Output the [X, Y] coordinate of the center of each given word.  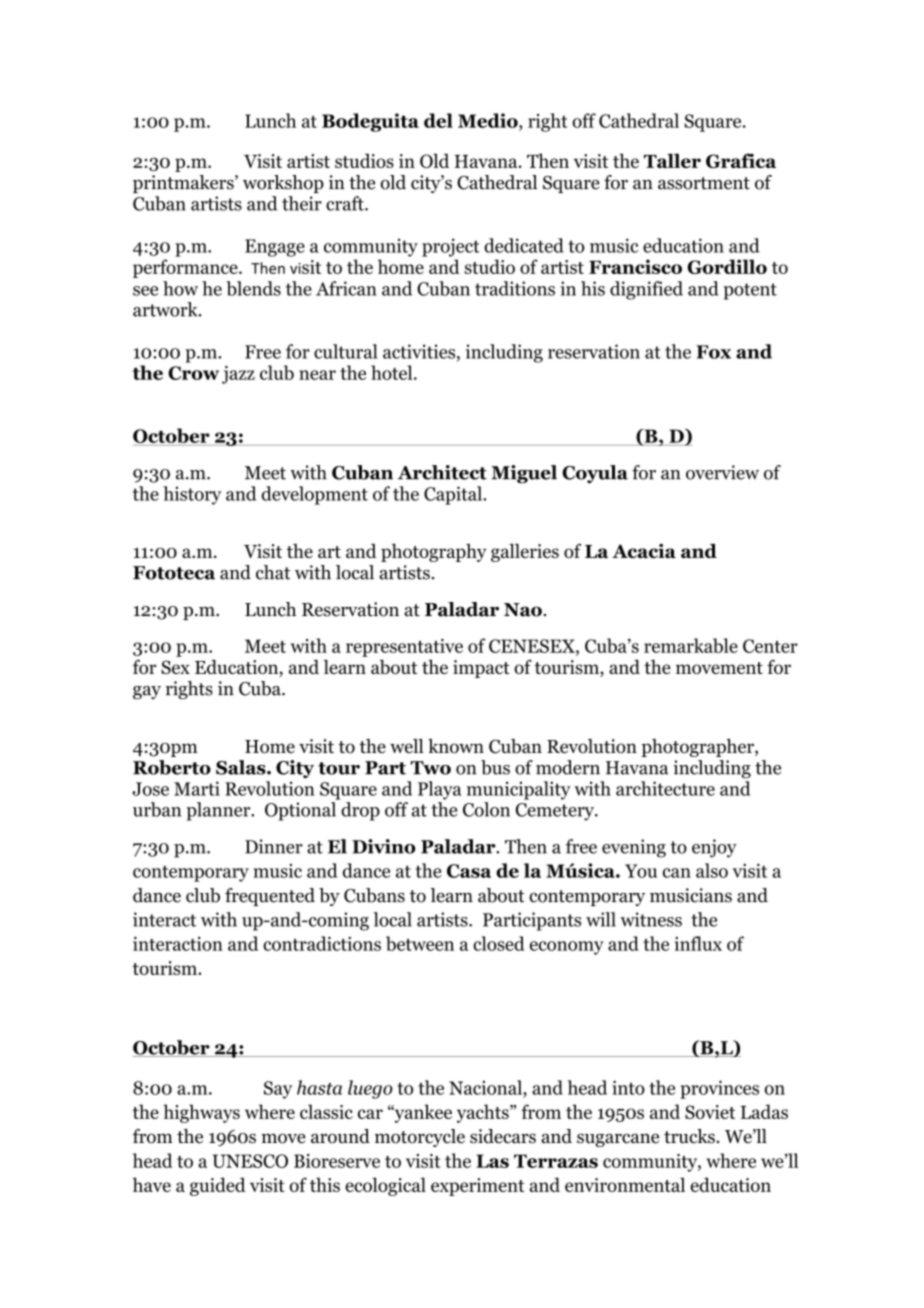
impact [481, 669]
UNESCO [250, 1161]
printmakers [184, 184]
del [438, 120]
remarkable [691, 645]
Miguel [524, 474]
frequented [270, 897]
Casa [469, 871]
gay [147, 692]
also [712, 870]
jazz [238, 375]
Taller [672, 160]
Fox [713, 352]
